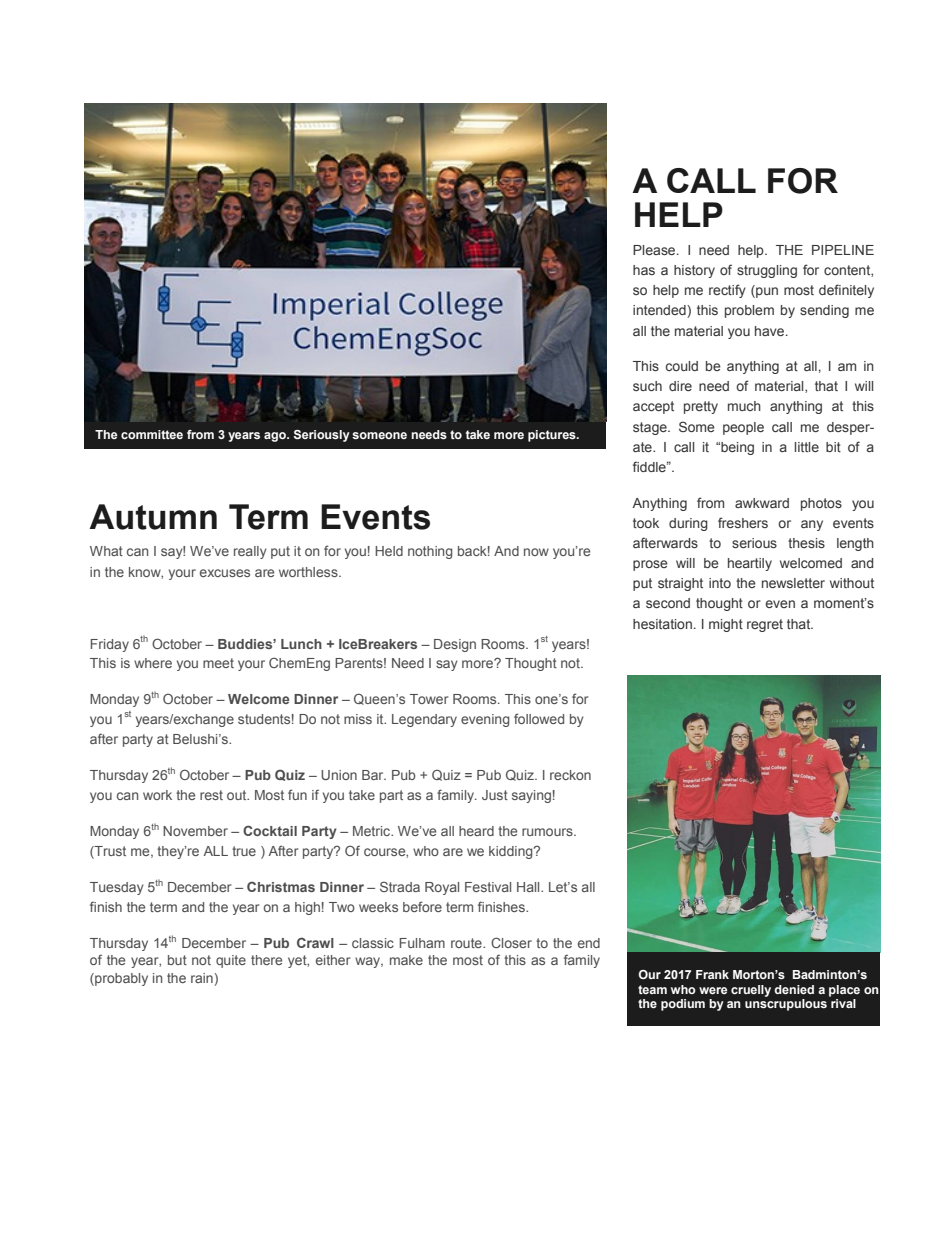  I want to click on pictures, so click(553, 436).
